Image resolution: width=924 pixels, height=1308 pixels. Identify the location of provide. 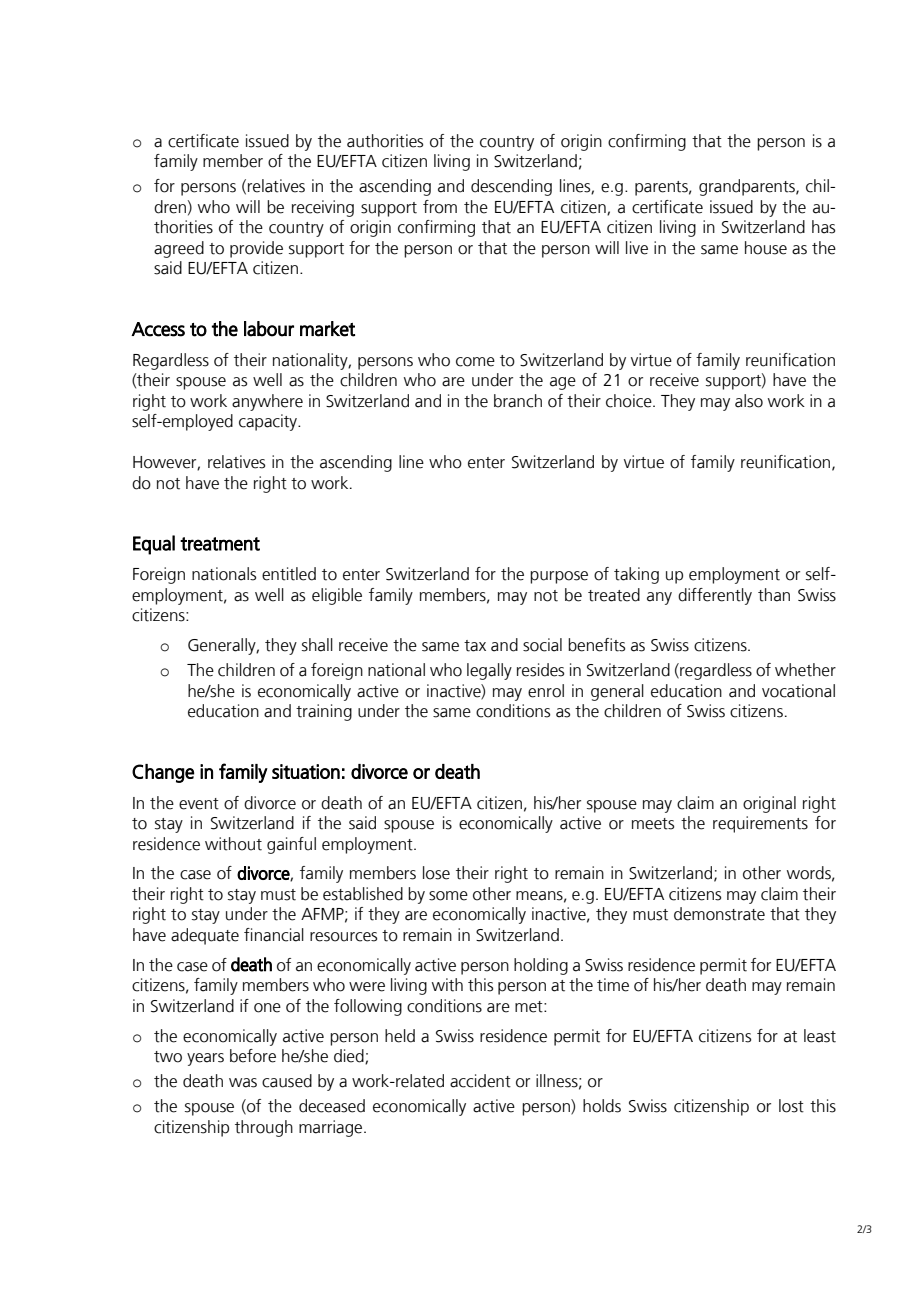
(256, 249).
